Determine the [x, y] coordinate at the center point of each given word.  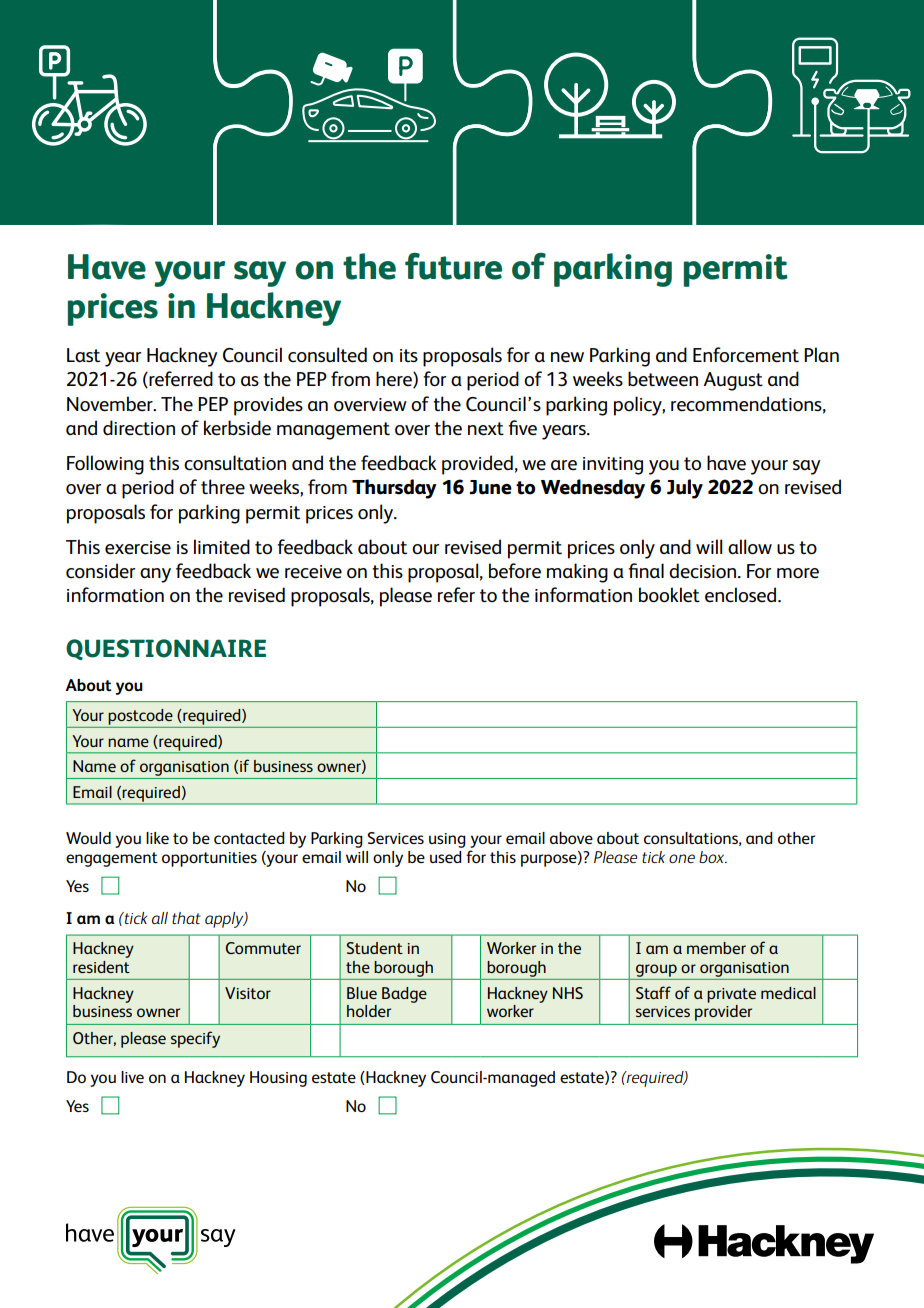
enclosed [742, 595]
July [685, 489]
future [453, 266]
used [446, 857]
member [716, 948]
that [186, 918]
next [486, 429]
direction [139, 428]
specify [195, 1039]
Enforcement [746, 355]
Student [375, 948]
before [515, 571]
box [713, 857]
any [155, 575]
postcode [140, 717]
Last [83, 355]
